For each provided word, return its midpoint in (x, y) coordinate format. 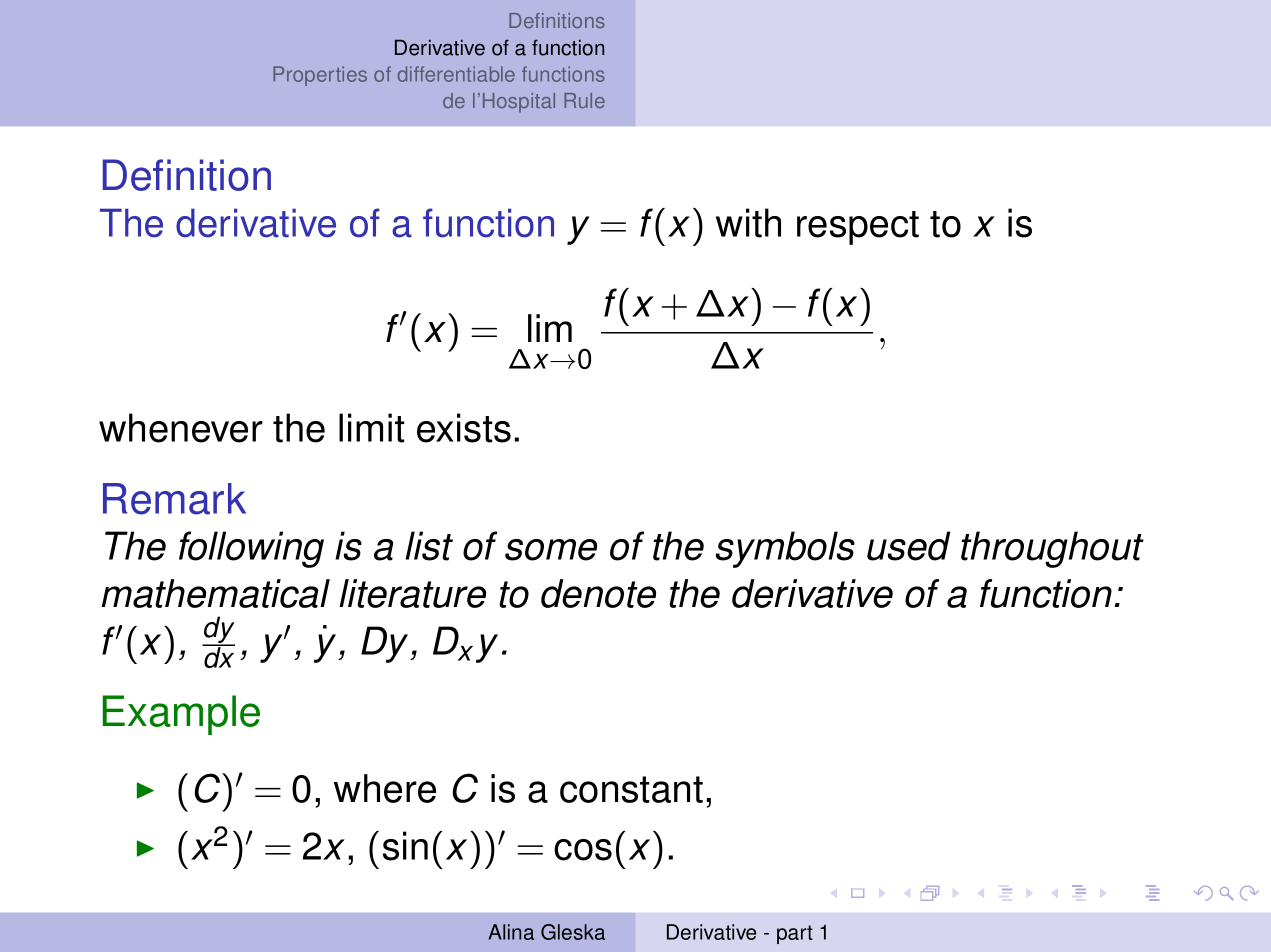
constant (631, 789)
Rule (584, 100)
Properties (320, 76)
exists (464, 428)
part (795, 934)
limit (372, 428)
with (748, 223)
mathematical (216, 593)
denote (598, 593)
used (908, 546)
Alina (511, 932)
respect (858, 228)
